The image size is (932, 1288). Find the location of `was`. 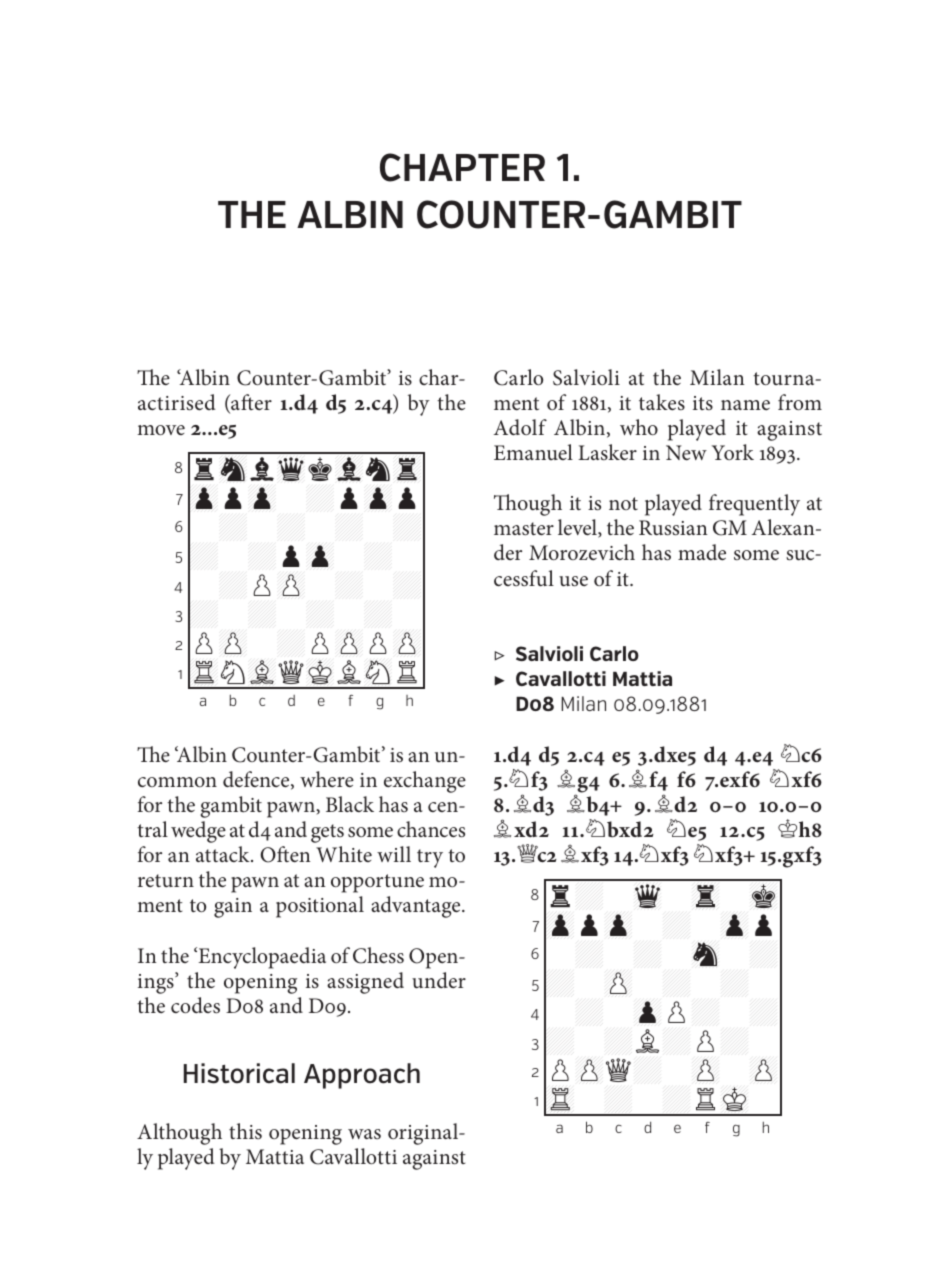

was is located at coordinates (364, 1134).
